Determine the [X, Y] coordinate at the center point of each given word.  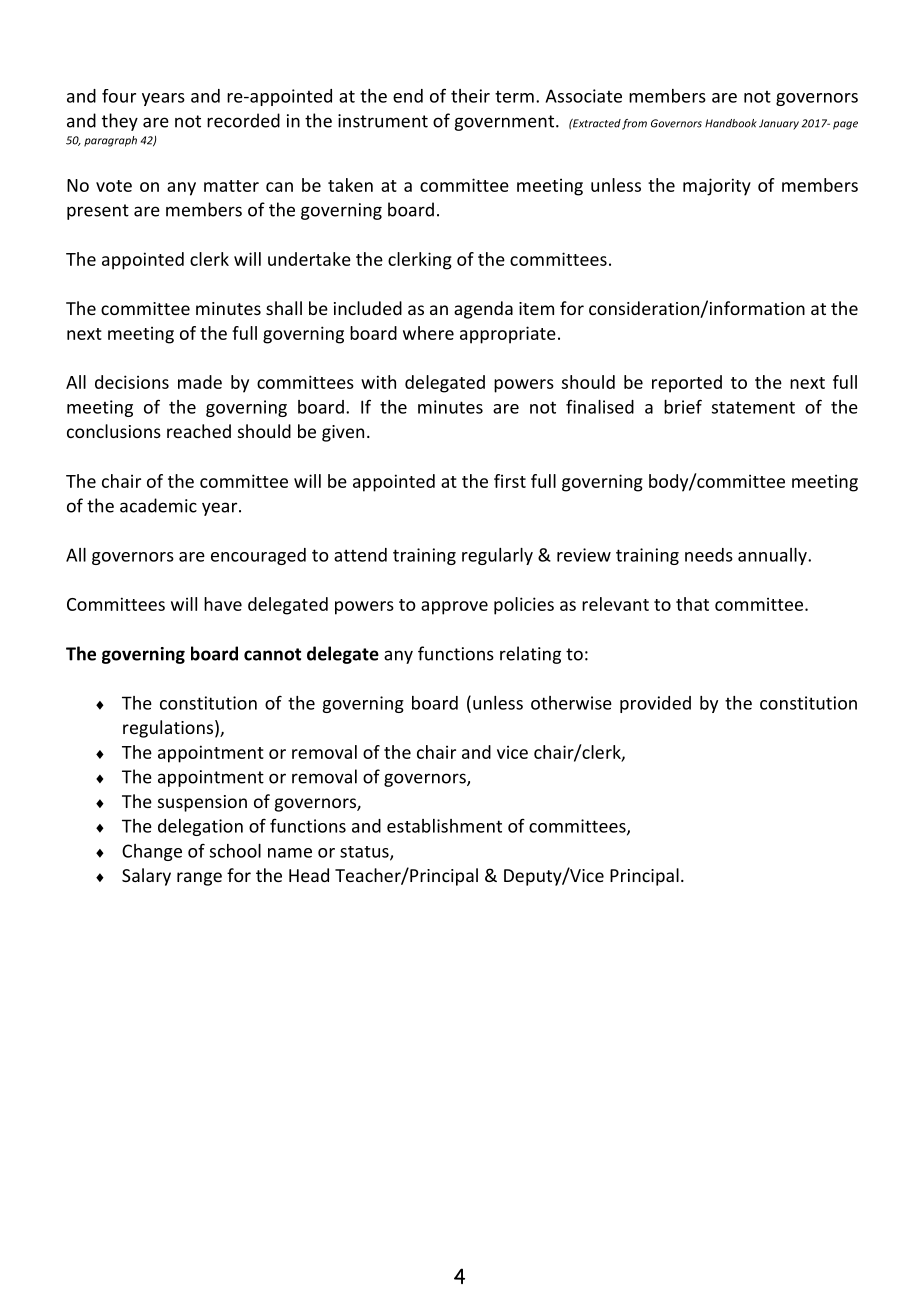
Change [152, 852]
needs [709, 555]
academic [158, 505]
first [510, 481]
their [470, 96]
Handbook [731, 123]
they [120, 122]
